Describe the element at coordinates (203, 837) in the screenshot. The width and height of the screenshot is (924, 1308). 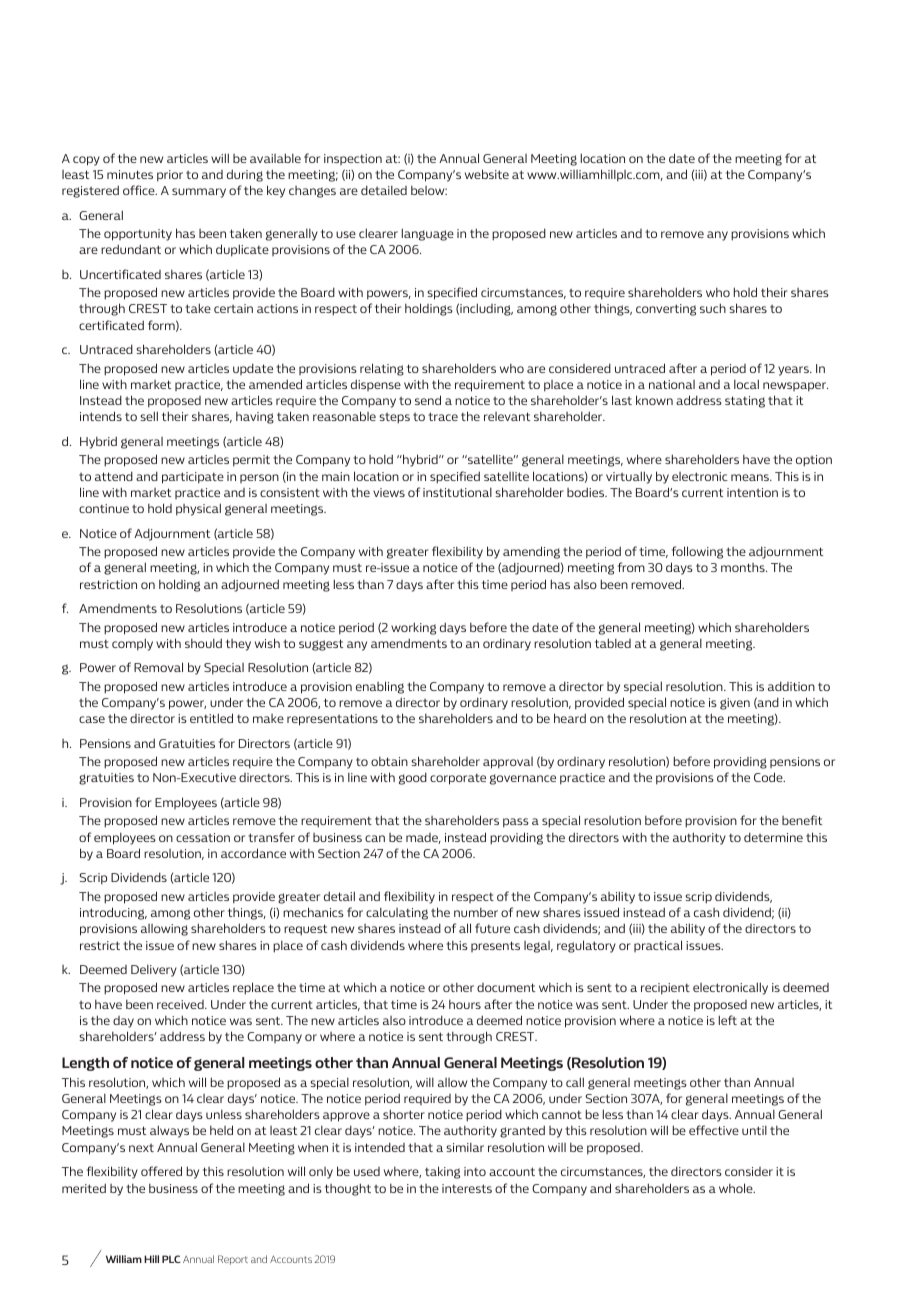
I see `cessation` at that location.
